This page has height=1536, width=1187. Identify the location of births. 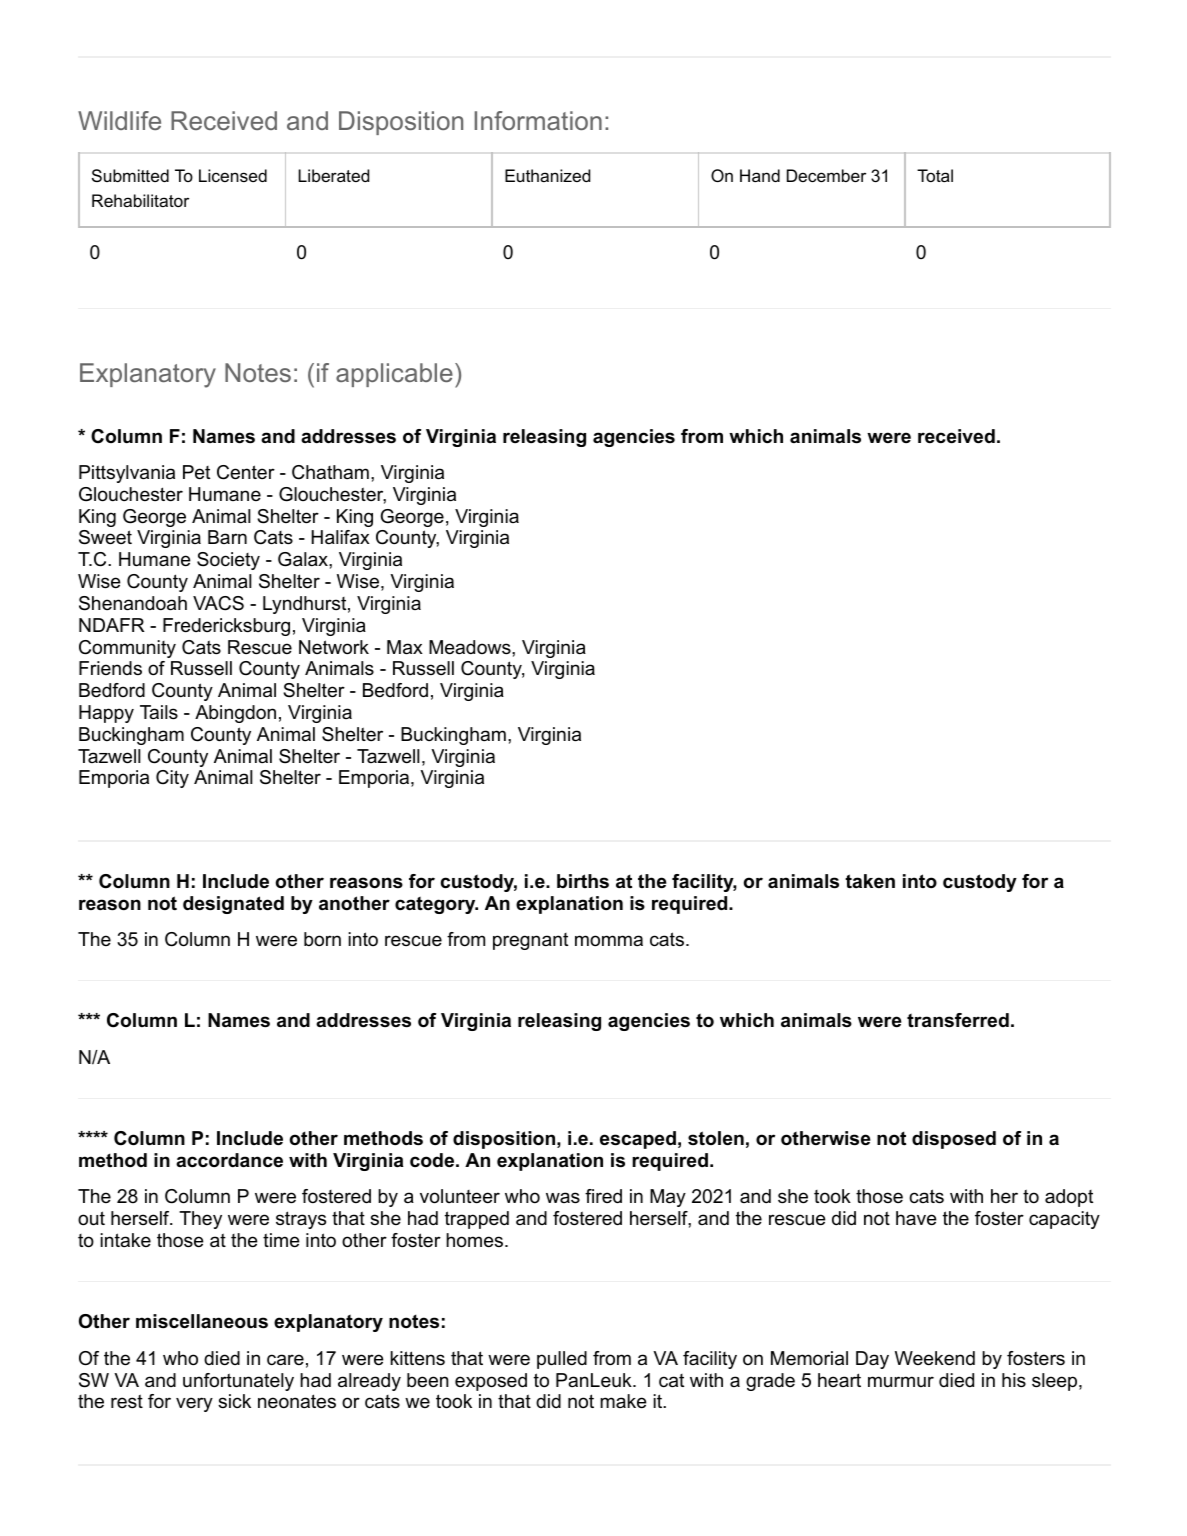
(583, 881).
